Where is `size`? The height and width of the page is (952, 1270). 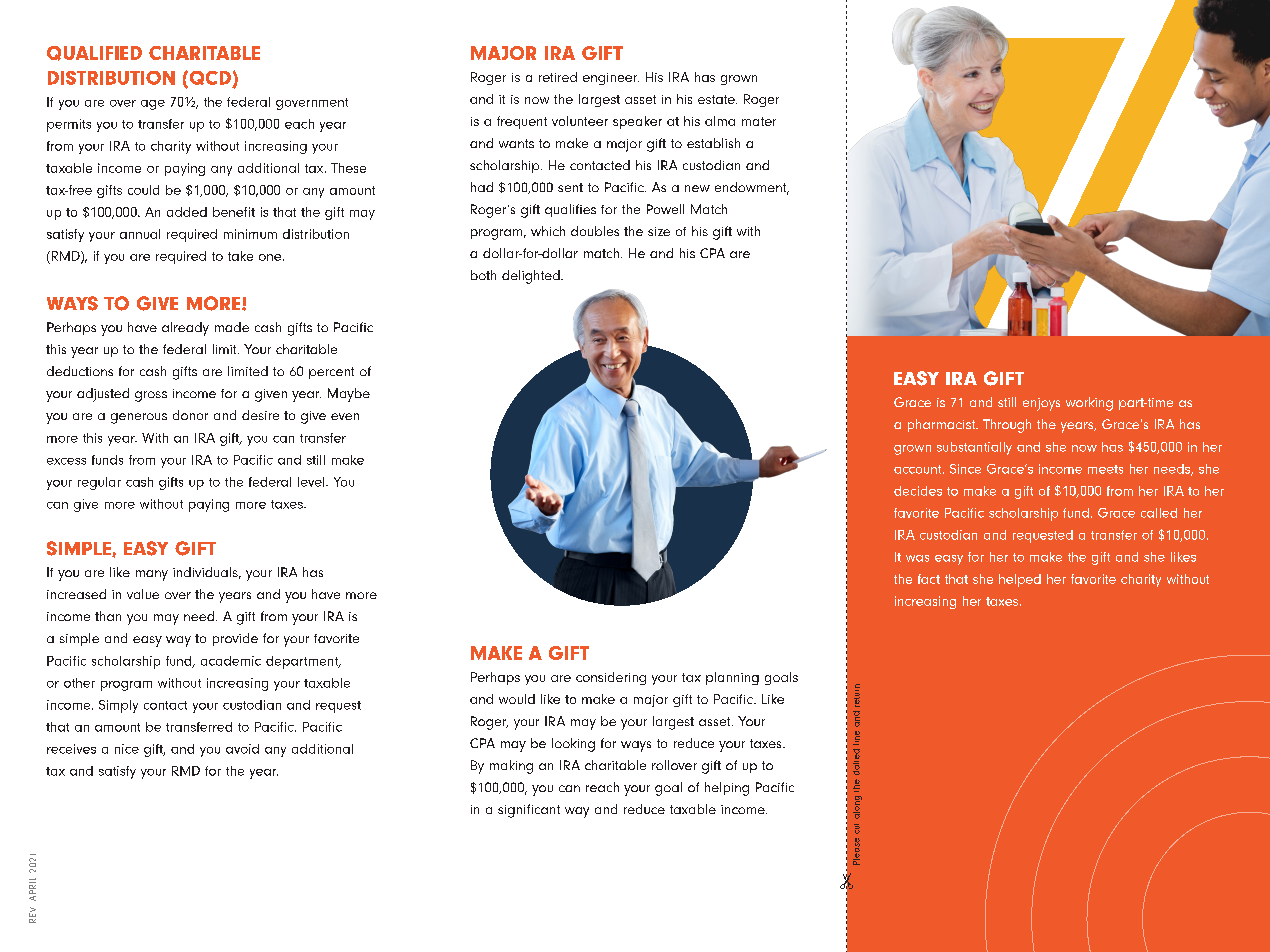 size is located at coordinates (659, 231).
